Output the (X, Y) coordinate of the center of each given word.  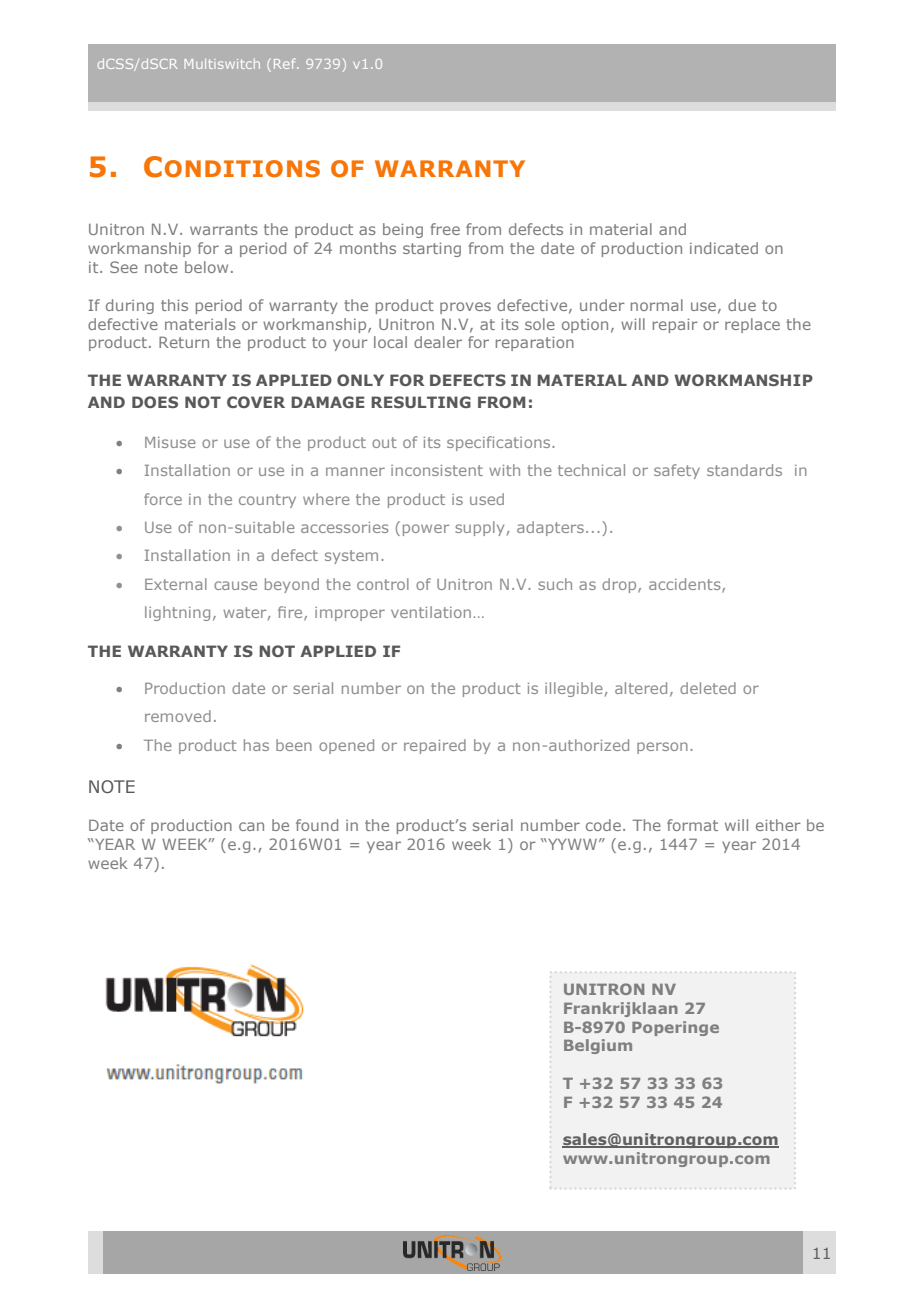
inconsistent (437, 470)
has (256, 745)
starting (432, 249)
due (742, 305)
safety (677, 471)
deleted (708, 688)
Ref (286, 63)
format (692, 825)
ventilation (431, 612)
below (206, 267)
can (251, 826)
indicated (724, 248)
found (317, 825)
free (445, 229)
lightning (177, 613)
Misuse (170, 442)
